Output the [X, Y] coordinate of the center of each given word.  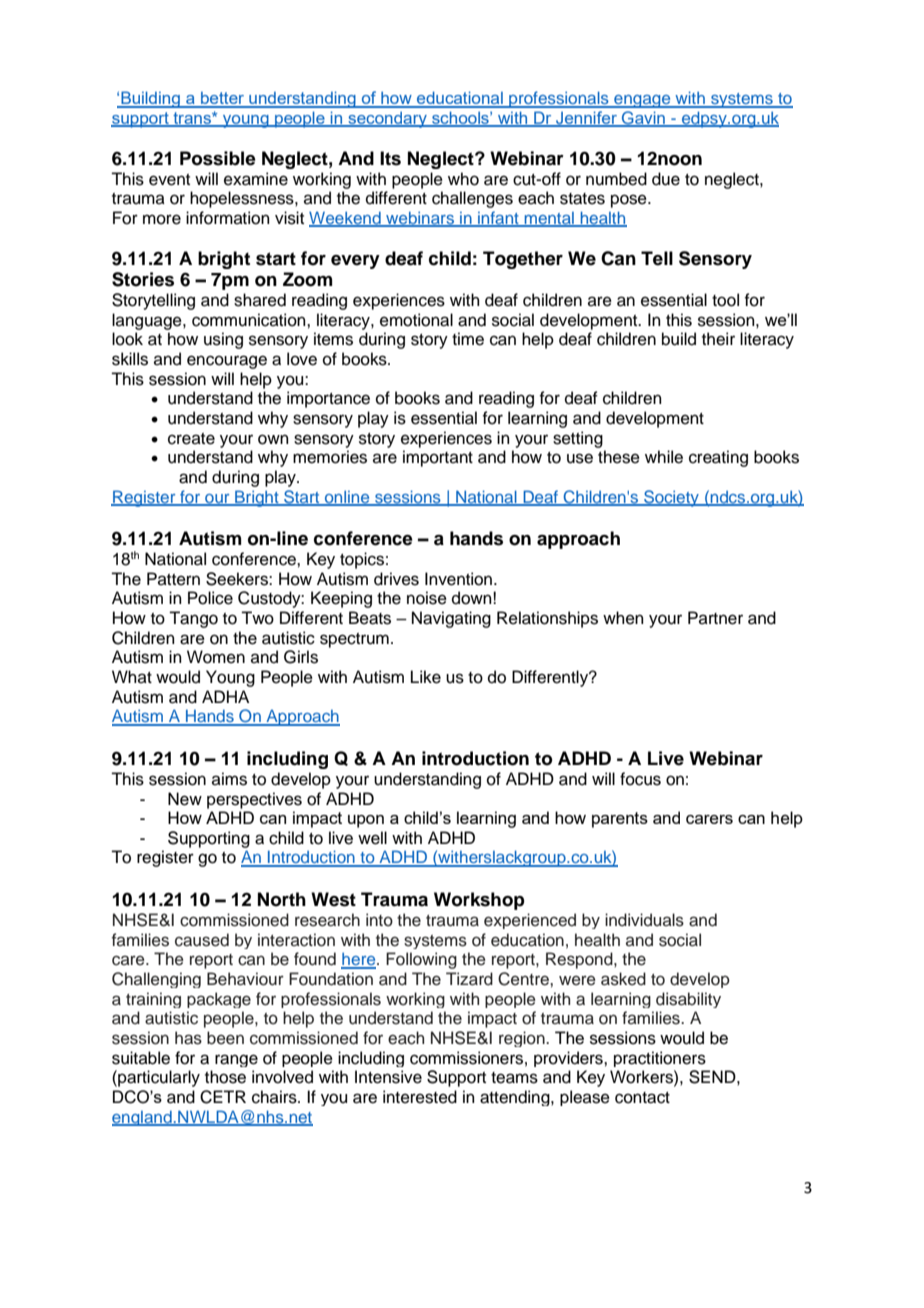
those [225, 1077]
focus [640, 779]
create [191, 439]
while [664, 457]
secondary [387, 119]
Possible [218, 158]
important [438, 458]
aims [229, 779]
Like [426, 677]
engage [642, 101]
